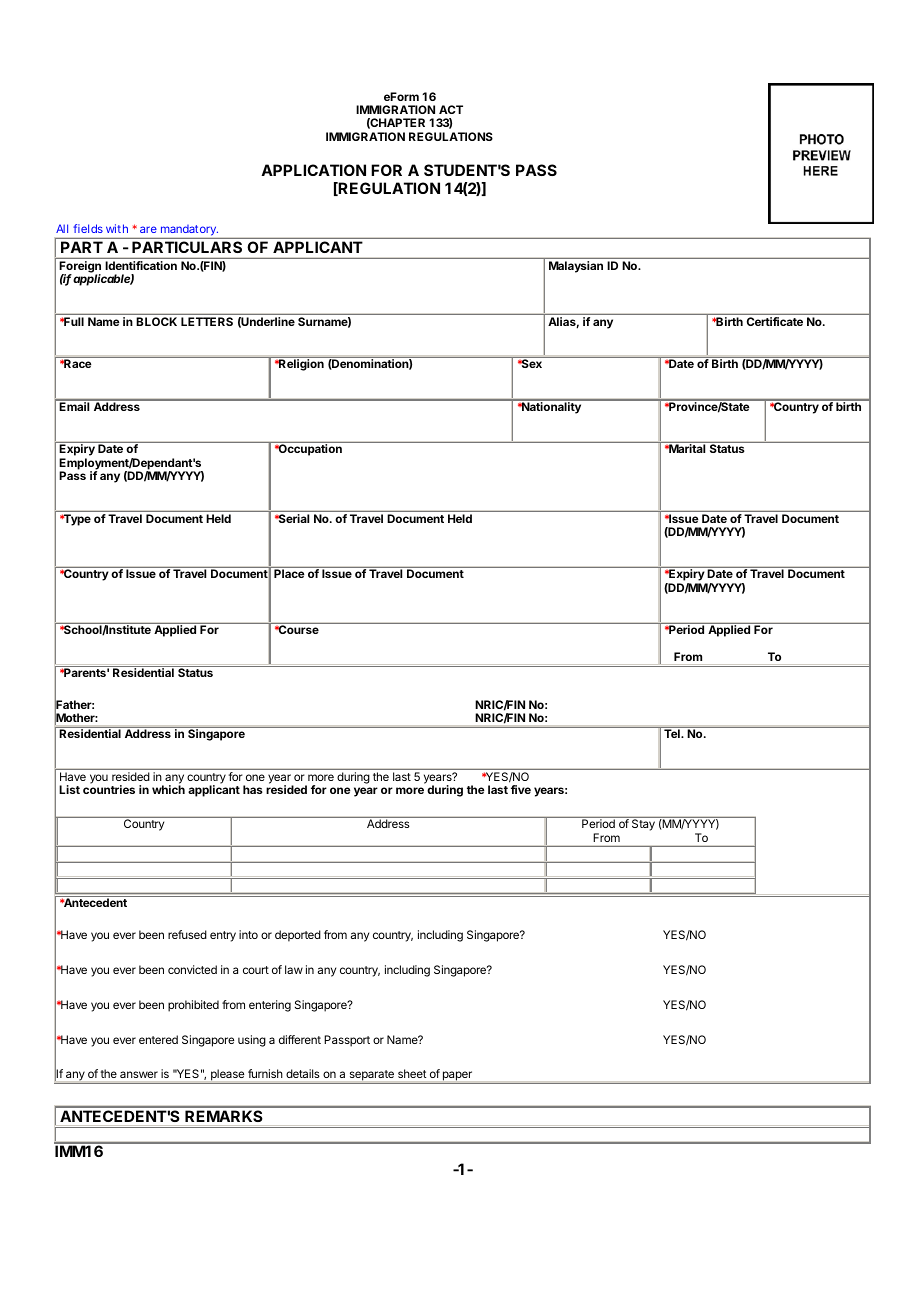 Image resolution: width=924 pixels, height=1308 pixels. I want to click on Tel, so click(673, 733).
